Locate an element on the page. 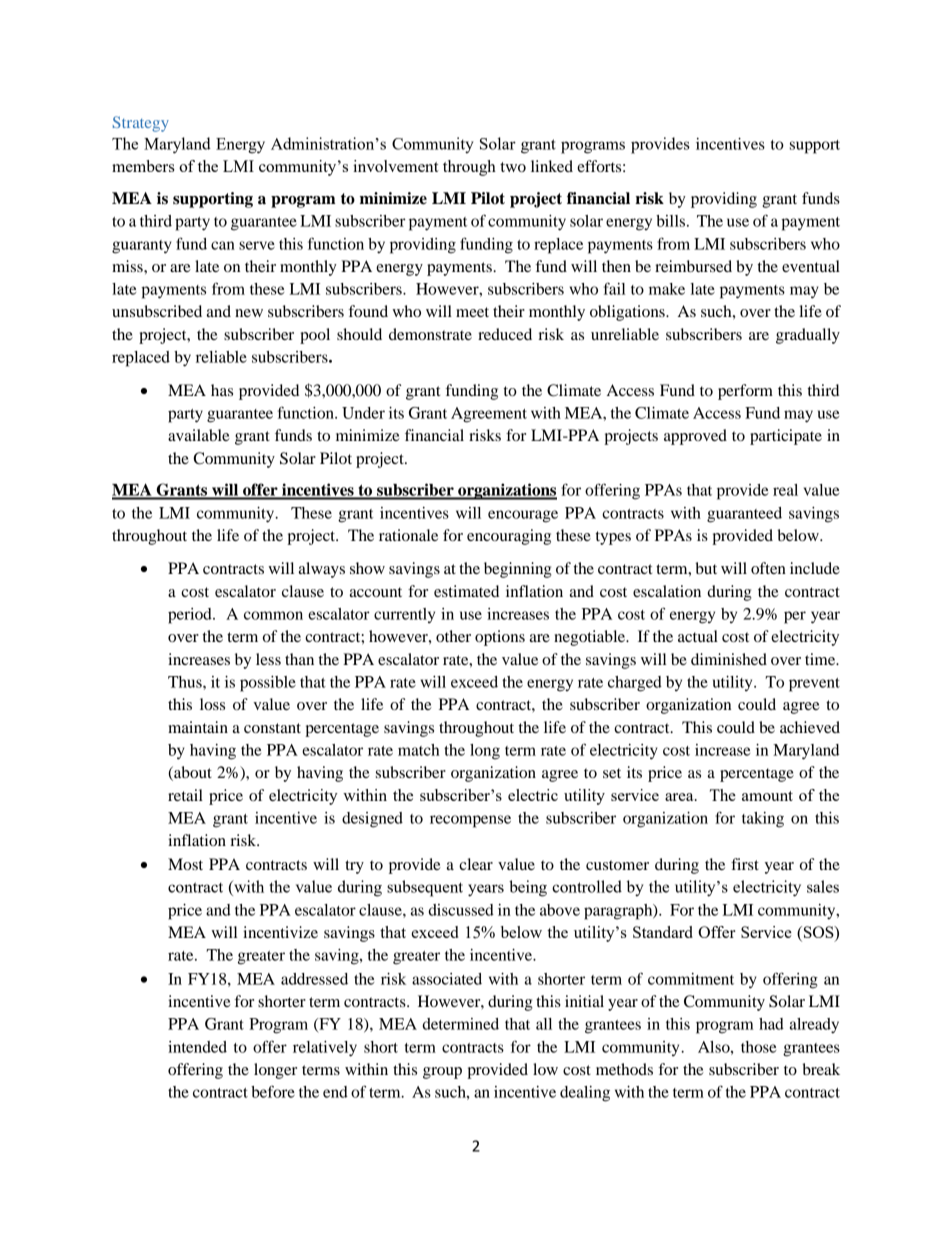  period is located at coordinates (191, 616).
